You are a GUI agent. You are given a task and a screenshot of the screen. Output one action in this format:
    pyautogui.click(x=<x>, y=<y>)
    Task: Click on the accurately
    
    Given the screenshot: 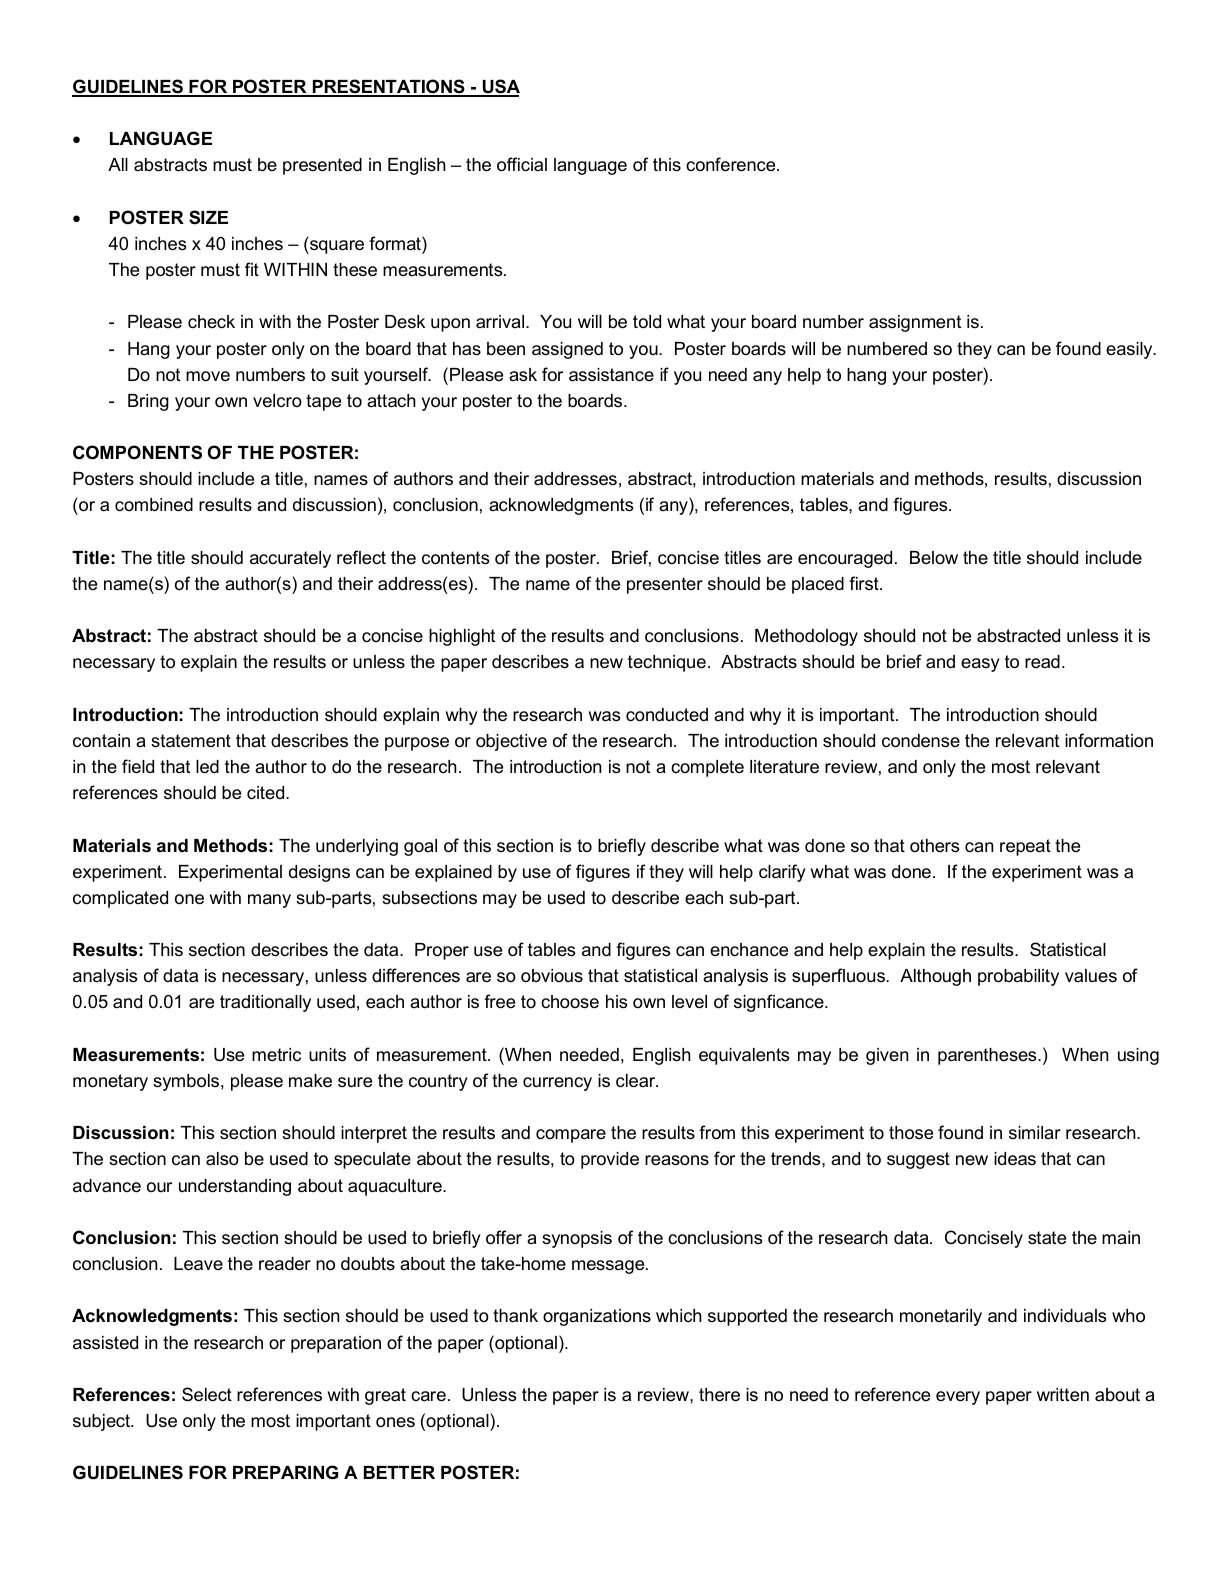 What is the action you would take?
    pyautogui.click(x=290, y=559)
